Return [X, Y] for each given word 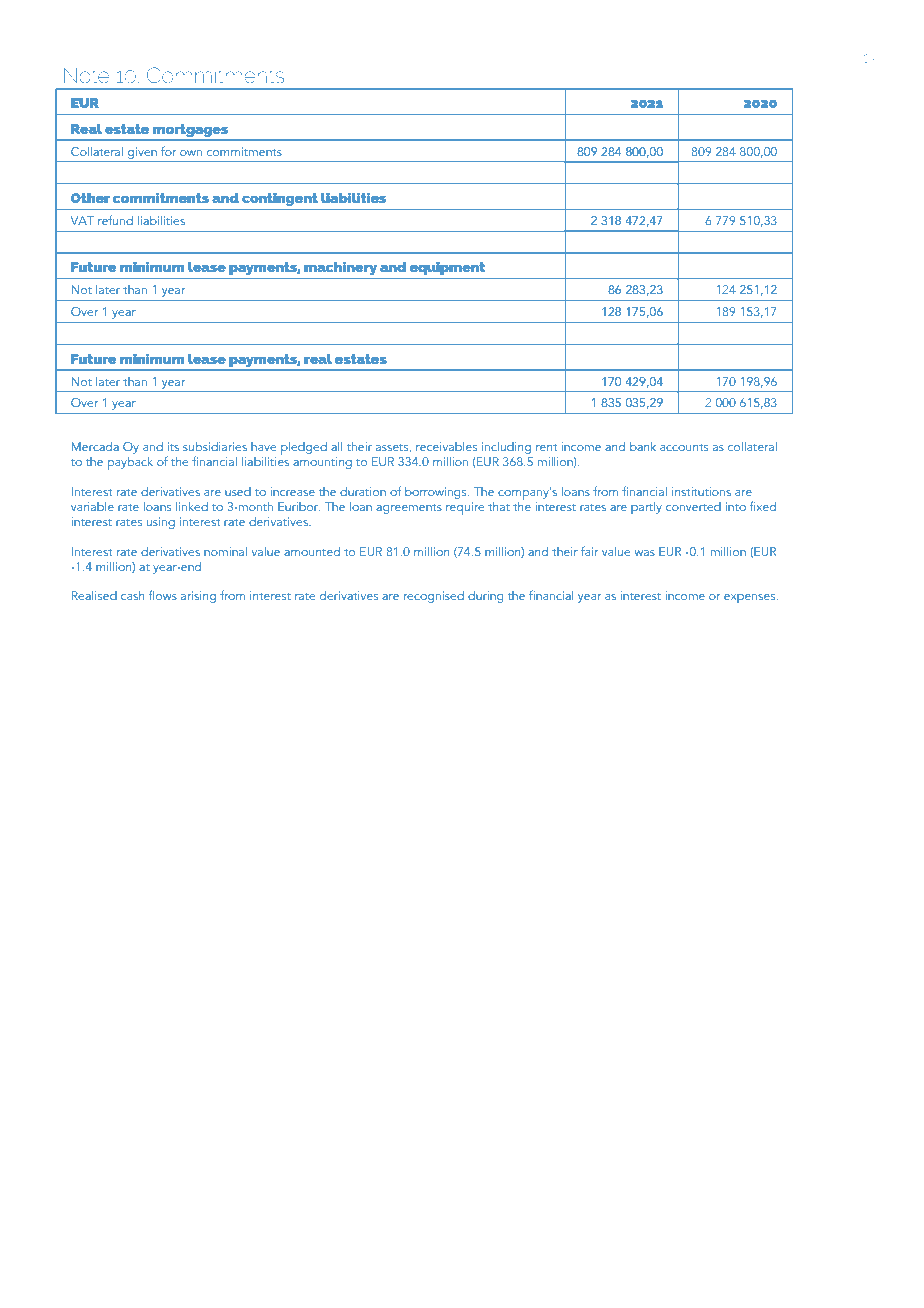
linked [192, 506]
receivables [446, 446]
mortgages [190, 130]
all [336, 446]
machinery [341, 268]
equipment [447, 268]
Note [86, 75]
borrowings [437, 493]
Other [90, 198]
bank [643, 446]
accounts [684, 447]
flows [163, 595]
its [173, 446]
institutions [701, 491]
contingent [280, 199]
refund [115, 220]
